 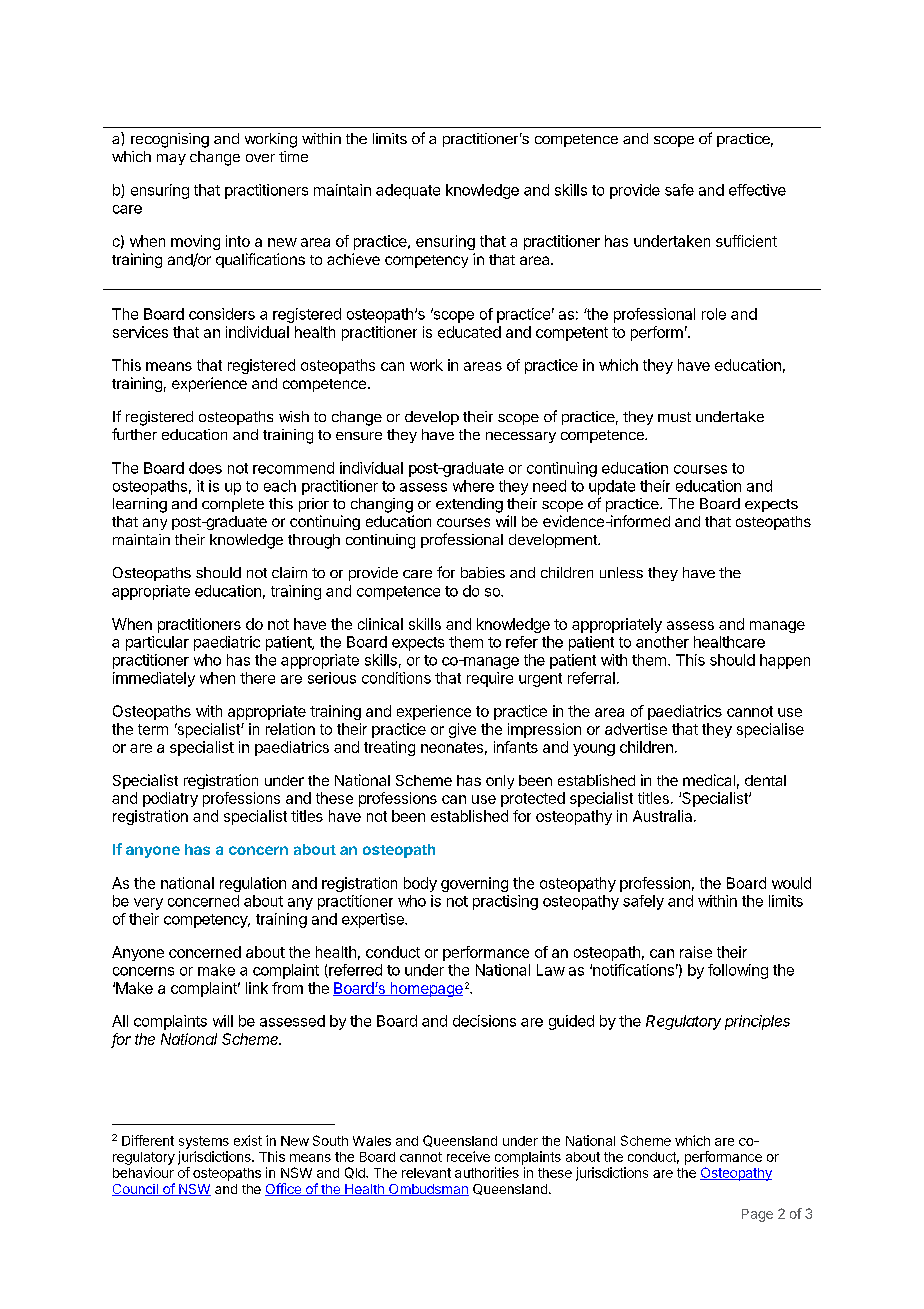 I want to click on may, so click(x=171, y=159).
